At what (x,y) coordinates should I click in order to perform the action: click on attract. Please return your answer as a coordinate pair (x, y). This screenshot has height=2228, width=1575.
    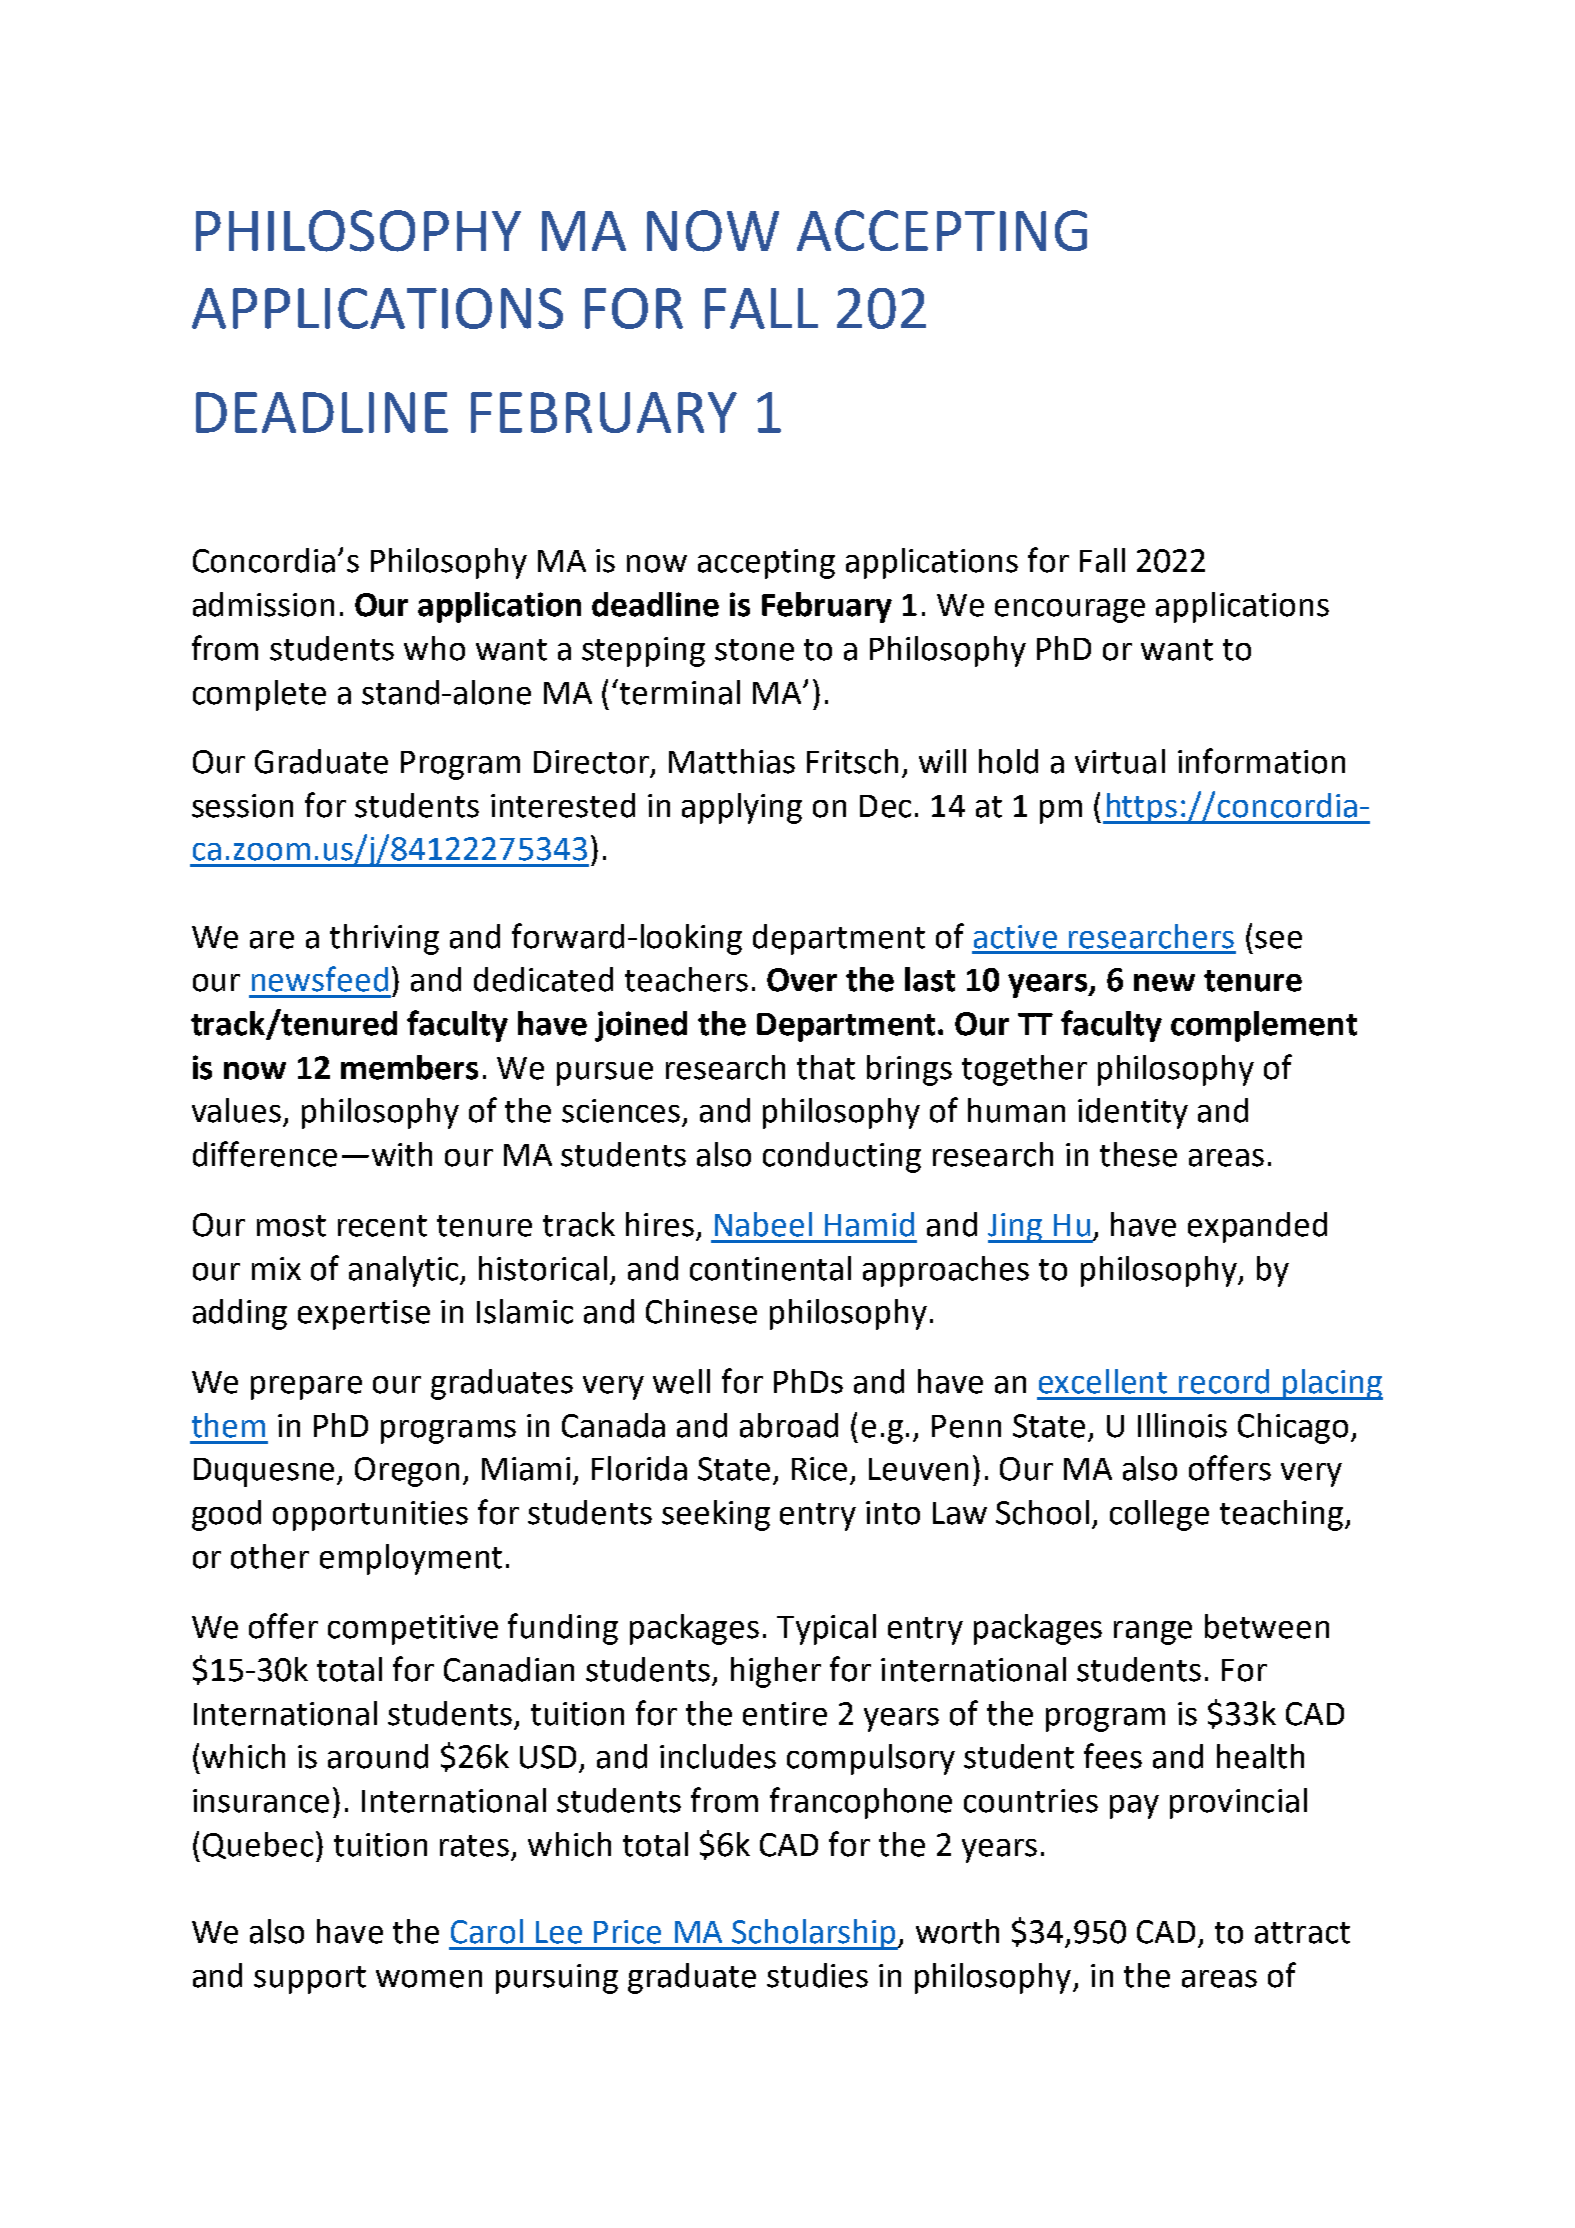
    Looking at the image, I should click on (1302, 1933).
